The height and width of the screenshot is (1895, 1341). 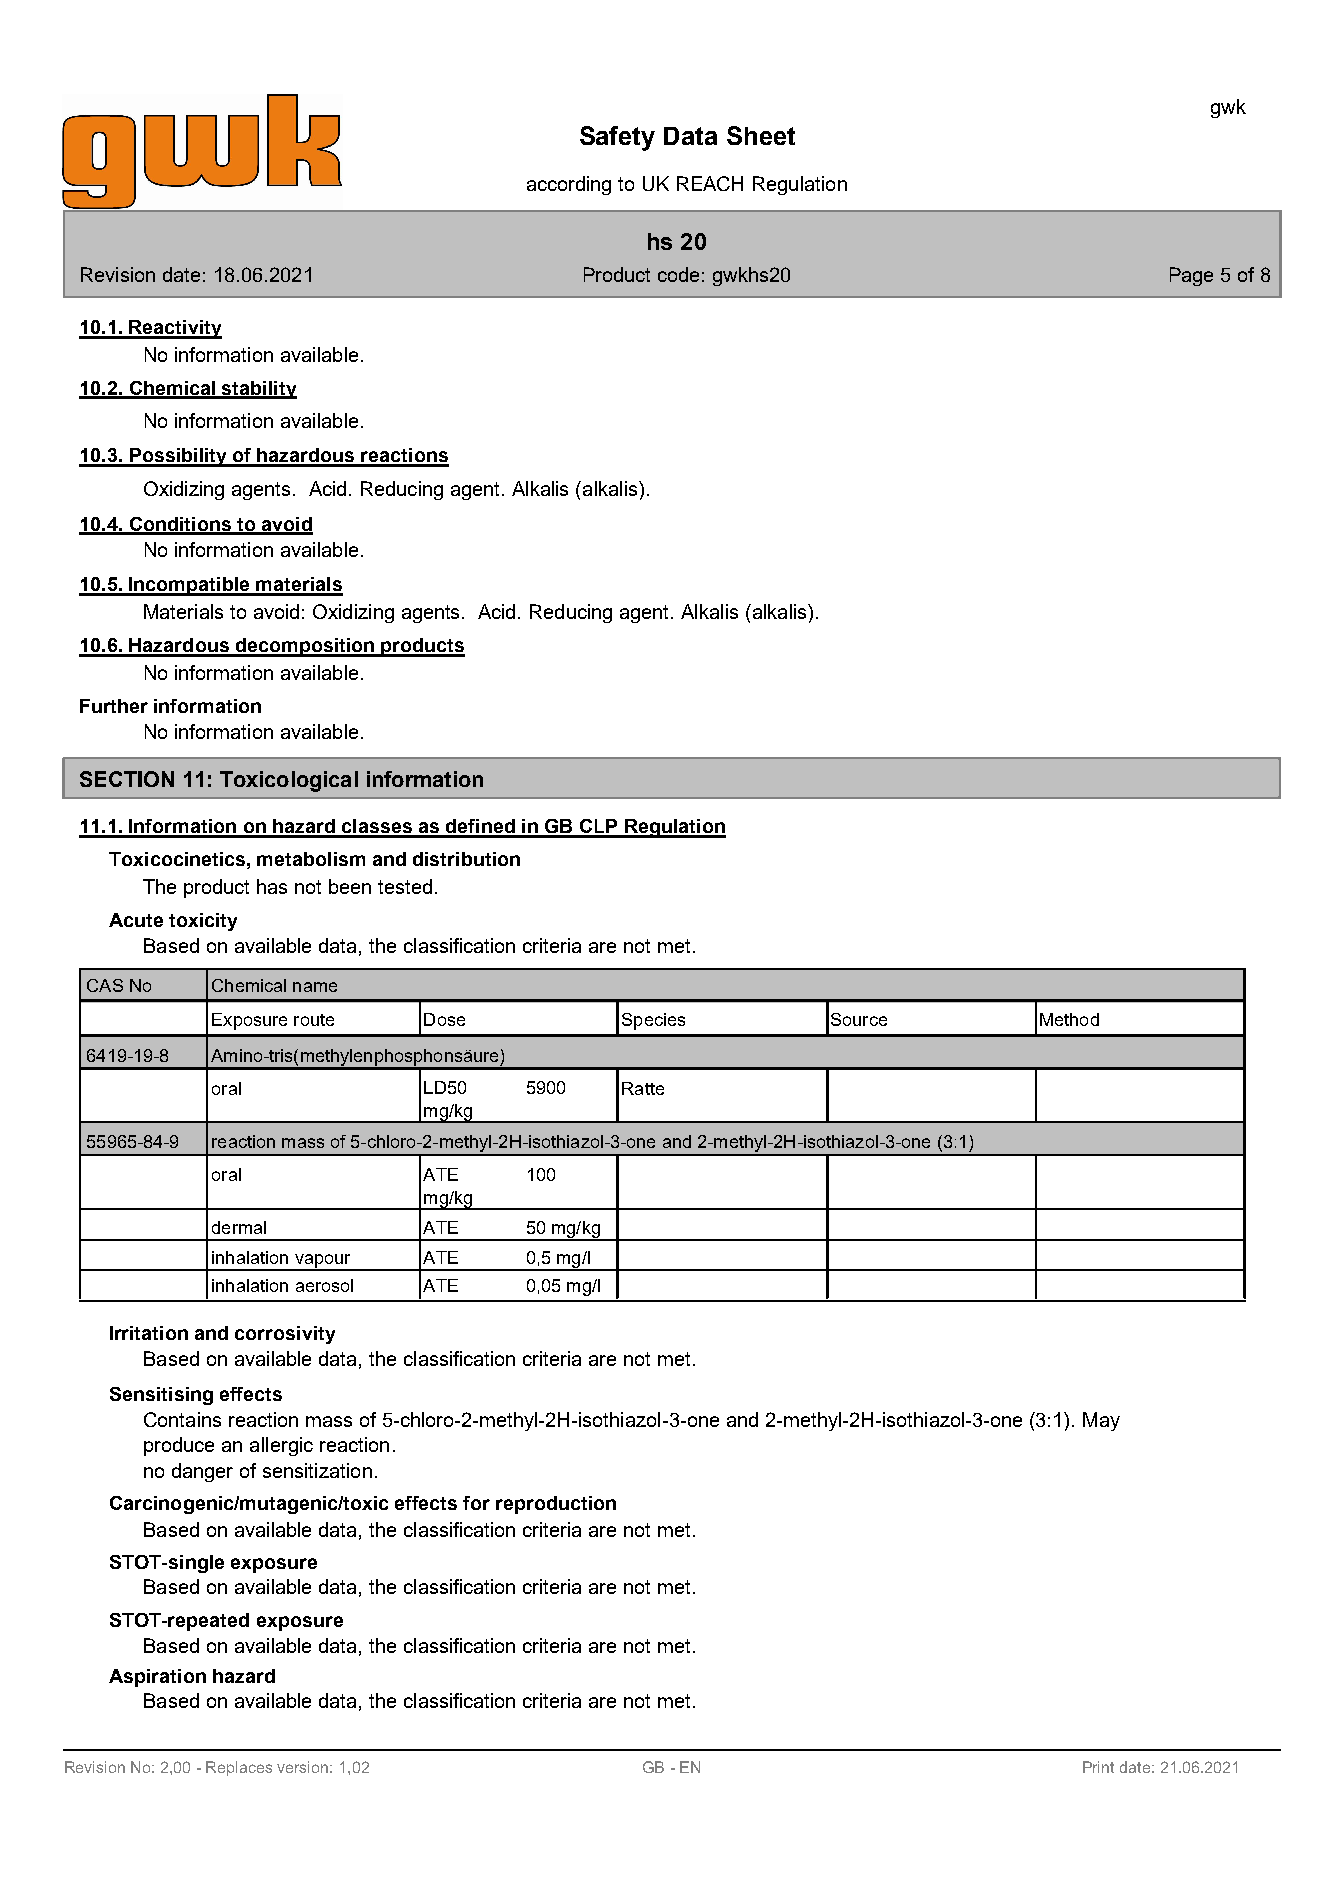 I want to click on Species, so click(x=653, y=1021).
